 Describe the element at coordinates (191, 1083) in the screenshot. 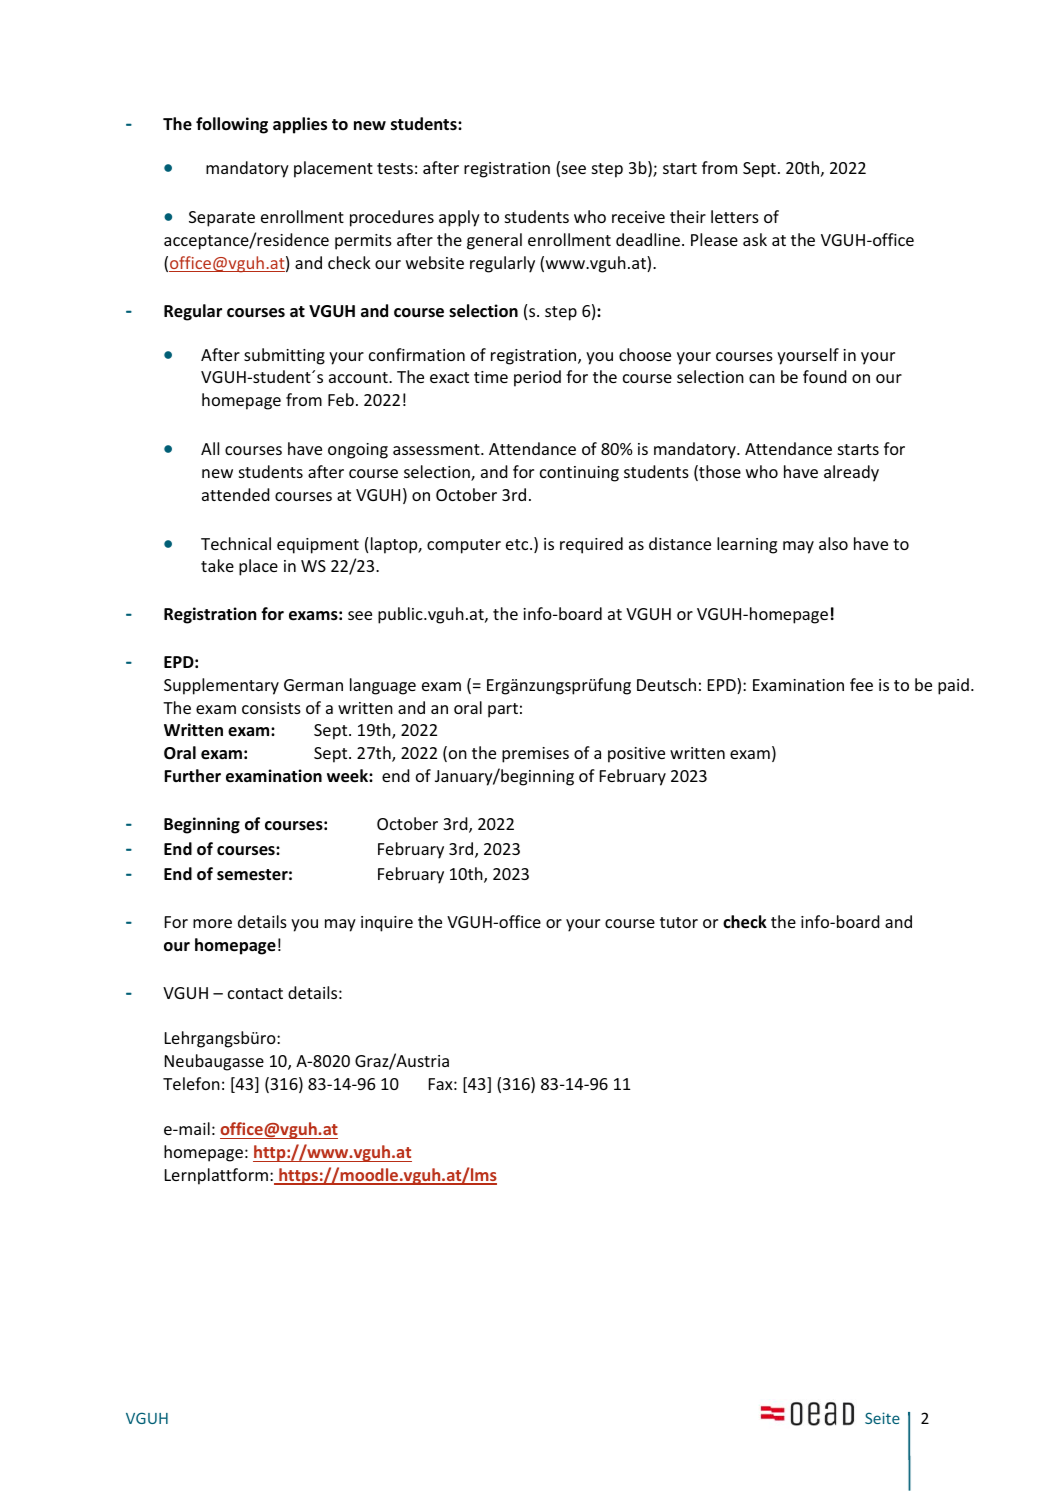

I see `Telefon` at that location.
